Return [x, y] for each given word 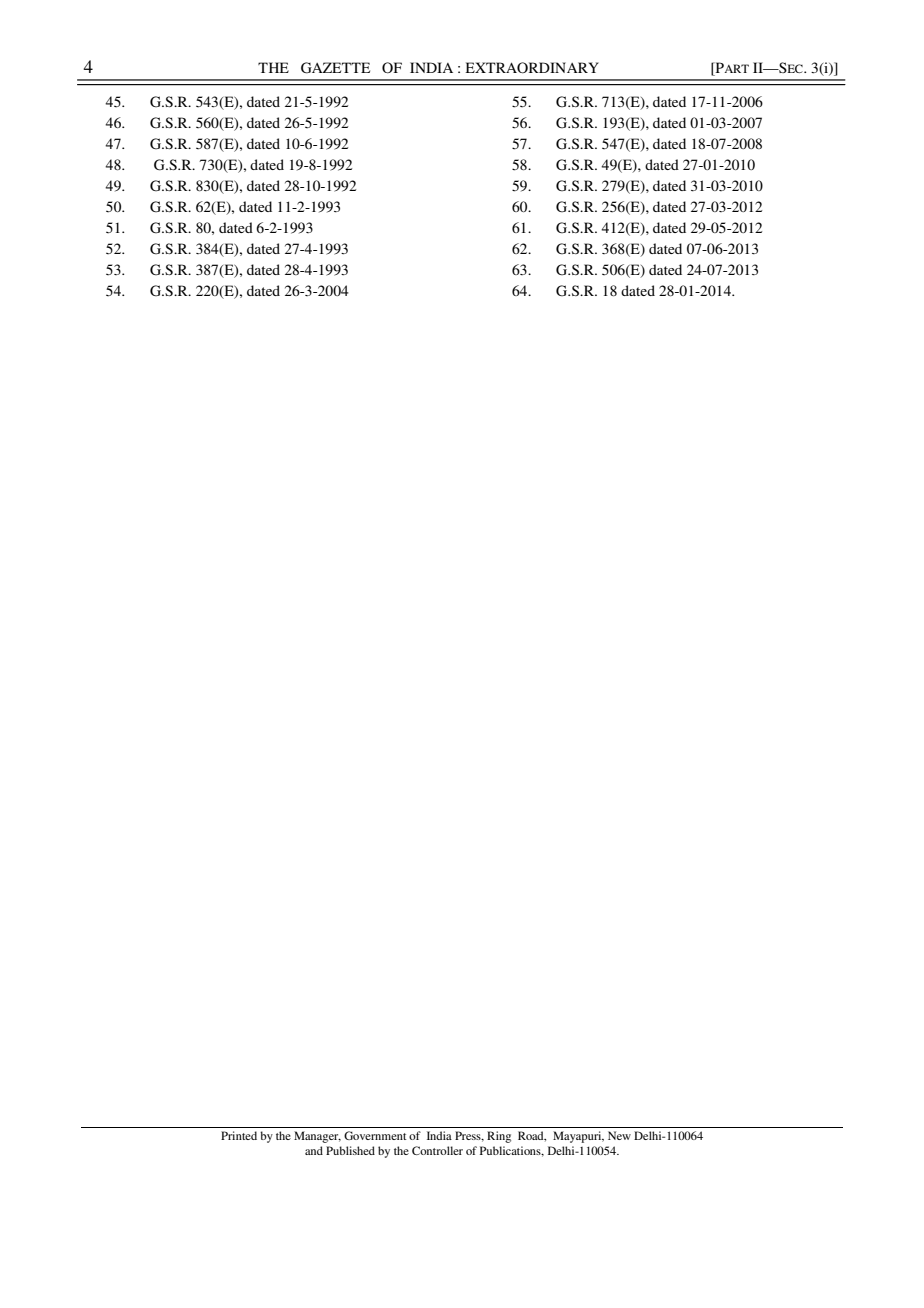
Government [375, 1135]
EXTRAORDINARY [532, 68]
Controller [437, 1150]
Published [350, 1150]
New [619, 1135]
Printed [239, 1135]
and [314, 1150]
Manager [317, 1137]
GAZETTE [335, 68]
